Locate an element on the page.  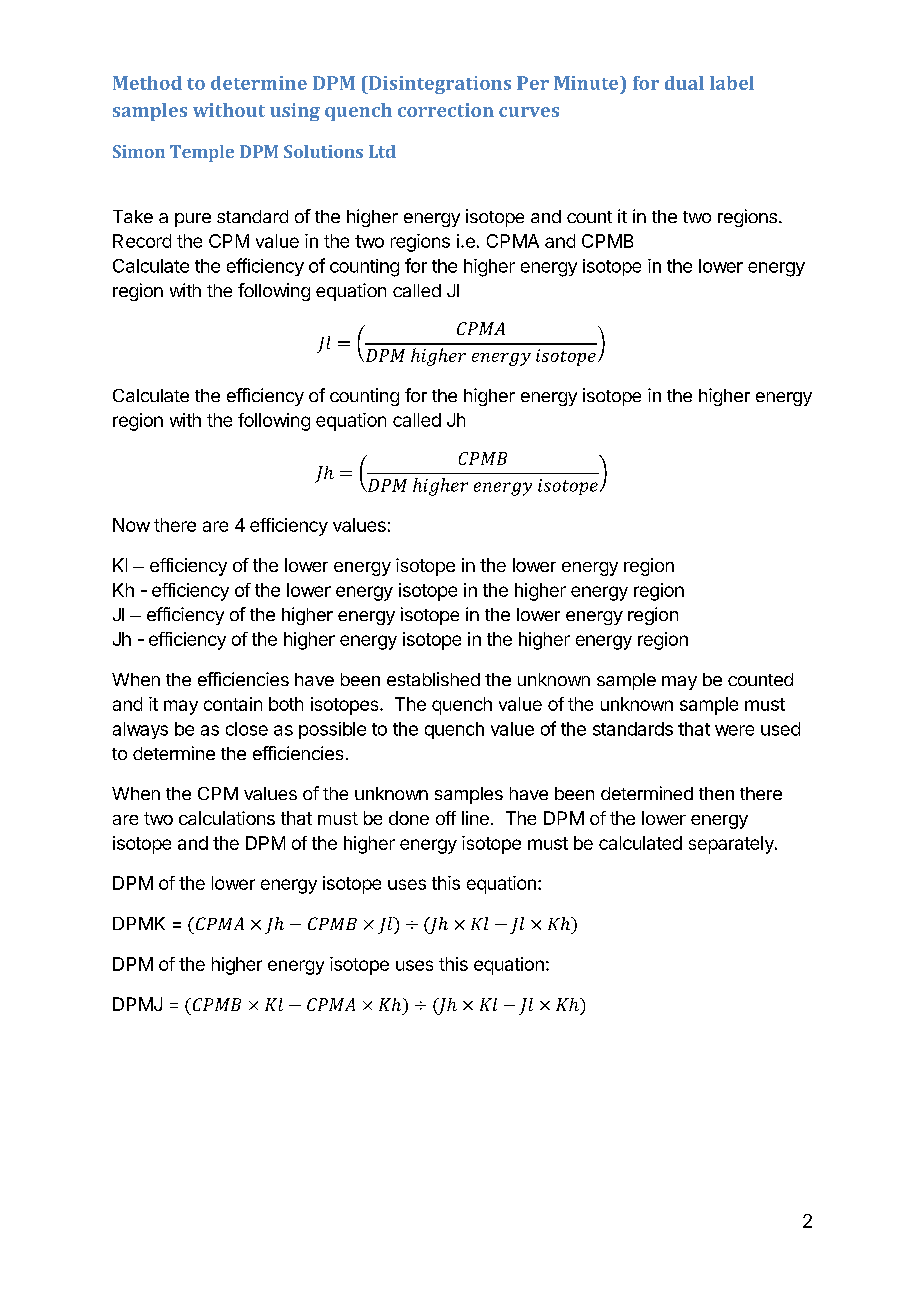
contain is located at coordinates (233, 704).
